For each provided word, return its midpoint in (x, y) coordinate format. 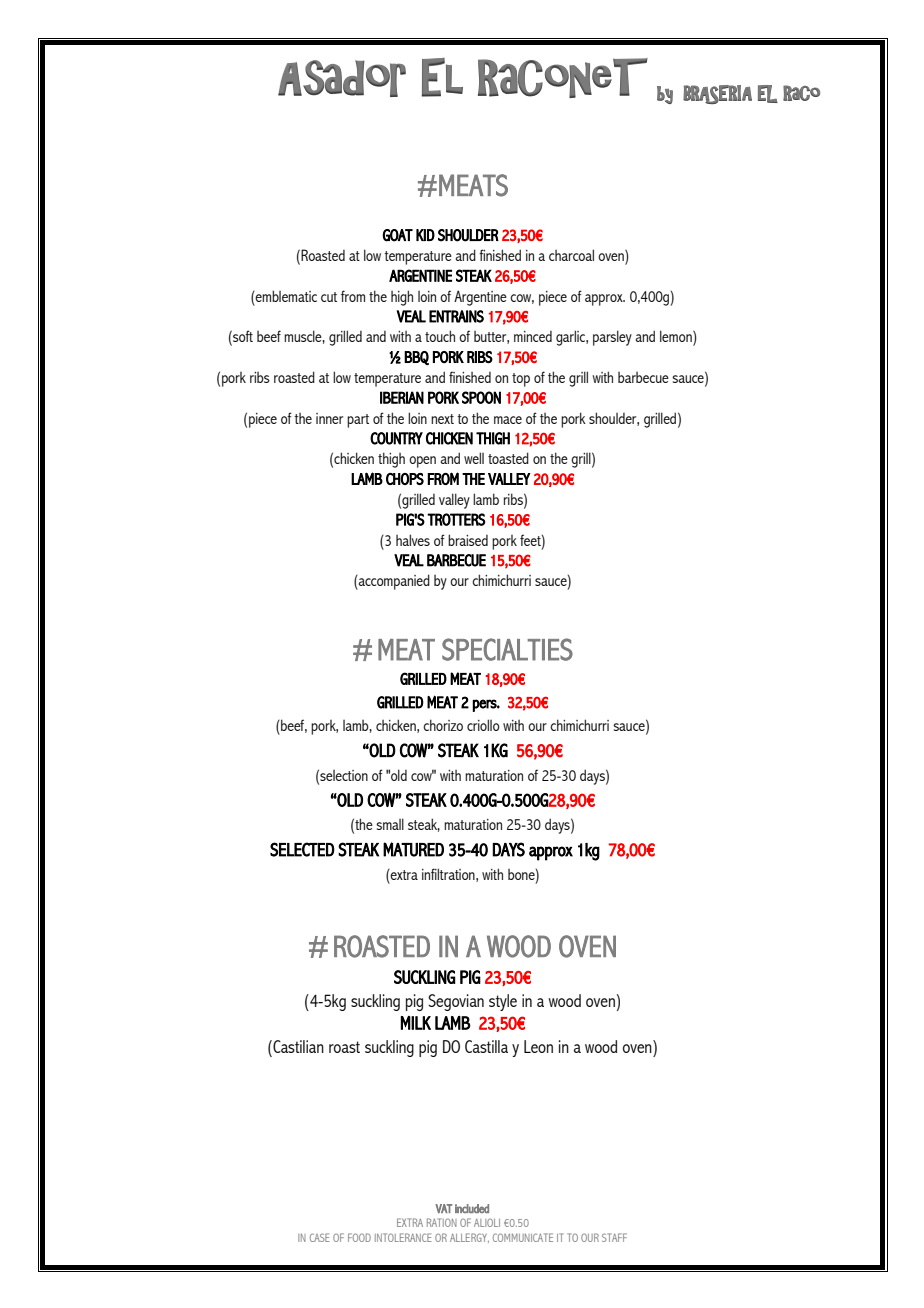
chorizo (443, 725)
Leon (538, 1046)
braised (468, 540)
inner (329, 418)
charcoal (571, 255)
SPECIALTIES (507, 649)
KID (425, 235)
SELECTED (302, 849)
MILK (415, 1023)
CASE (320, 1237)
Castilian (297, 1046)
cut (329, 297)
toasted (508, 458)
